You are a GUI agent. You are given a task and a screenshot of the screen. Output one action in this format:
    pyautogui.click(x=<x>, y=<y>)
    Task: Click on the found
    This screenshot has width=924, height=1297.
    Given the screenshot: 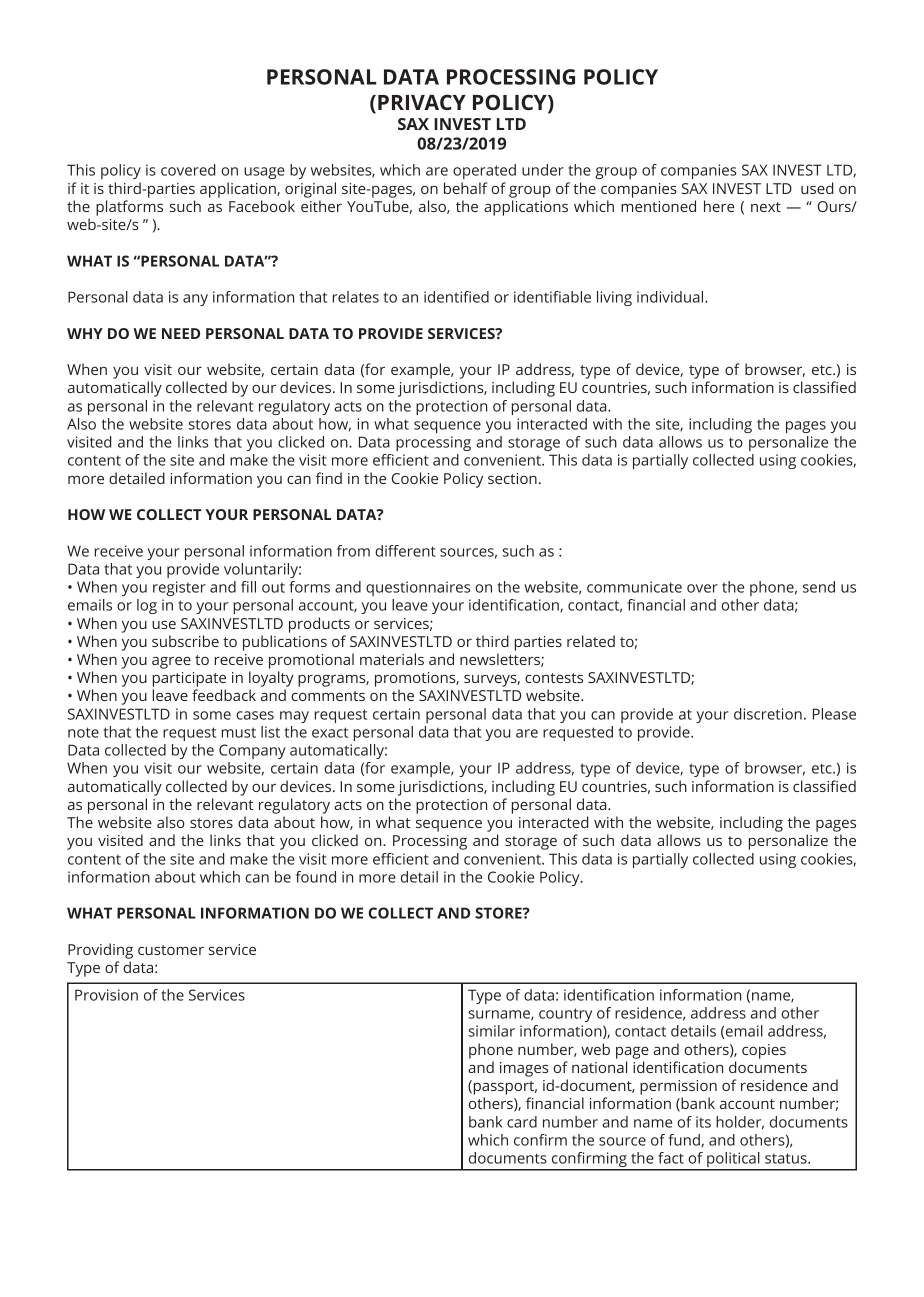 What is the action you would take?
    pyautogui.click(x=316, y=877)
